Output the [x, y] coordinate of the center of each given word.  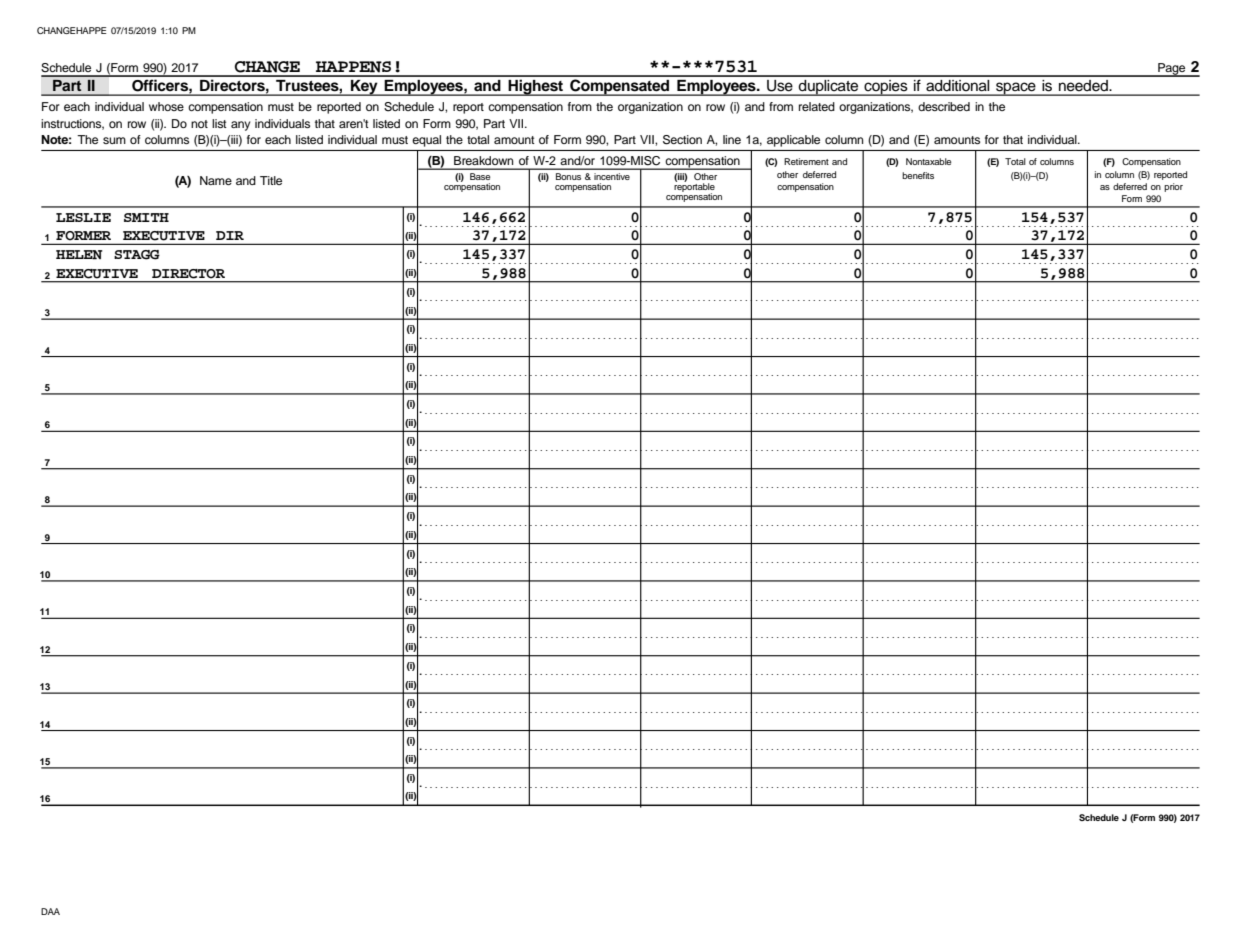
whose [166, 106]
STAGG [137, 255]
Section [682, 140]
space [1016, 89]
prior [1173, 187]
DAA [50, 911]
